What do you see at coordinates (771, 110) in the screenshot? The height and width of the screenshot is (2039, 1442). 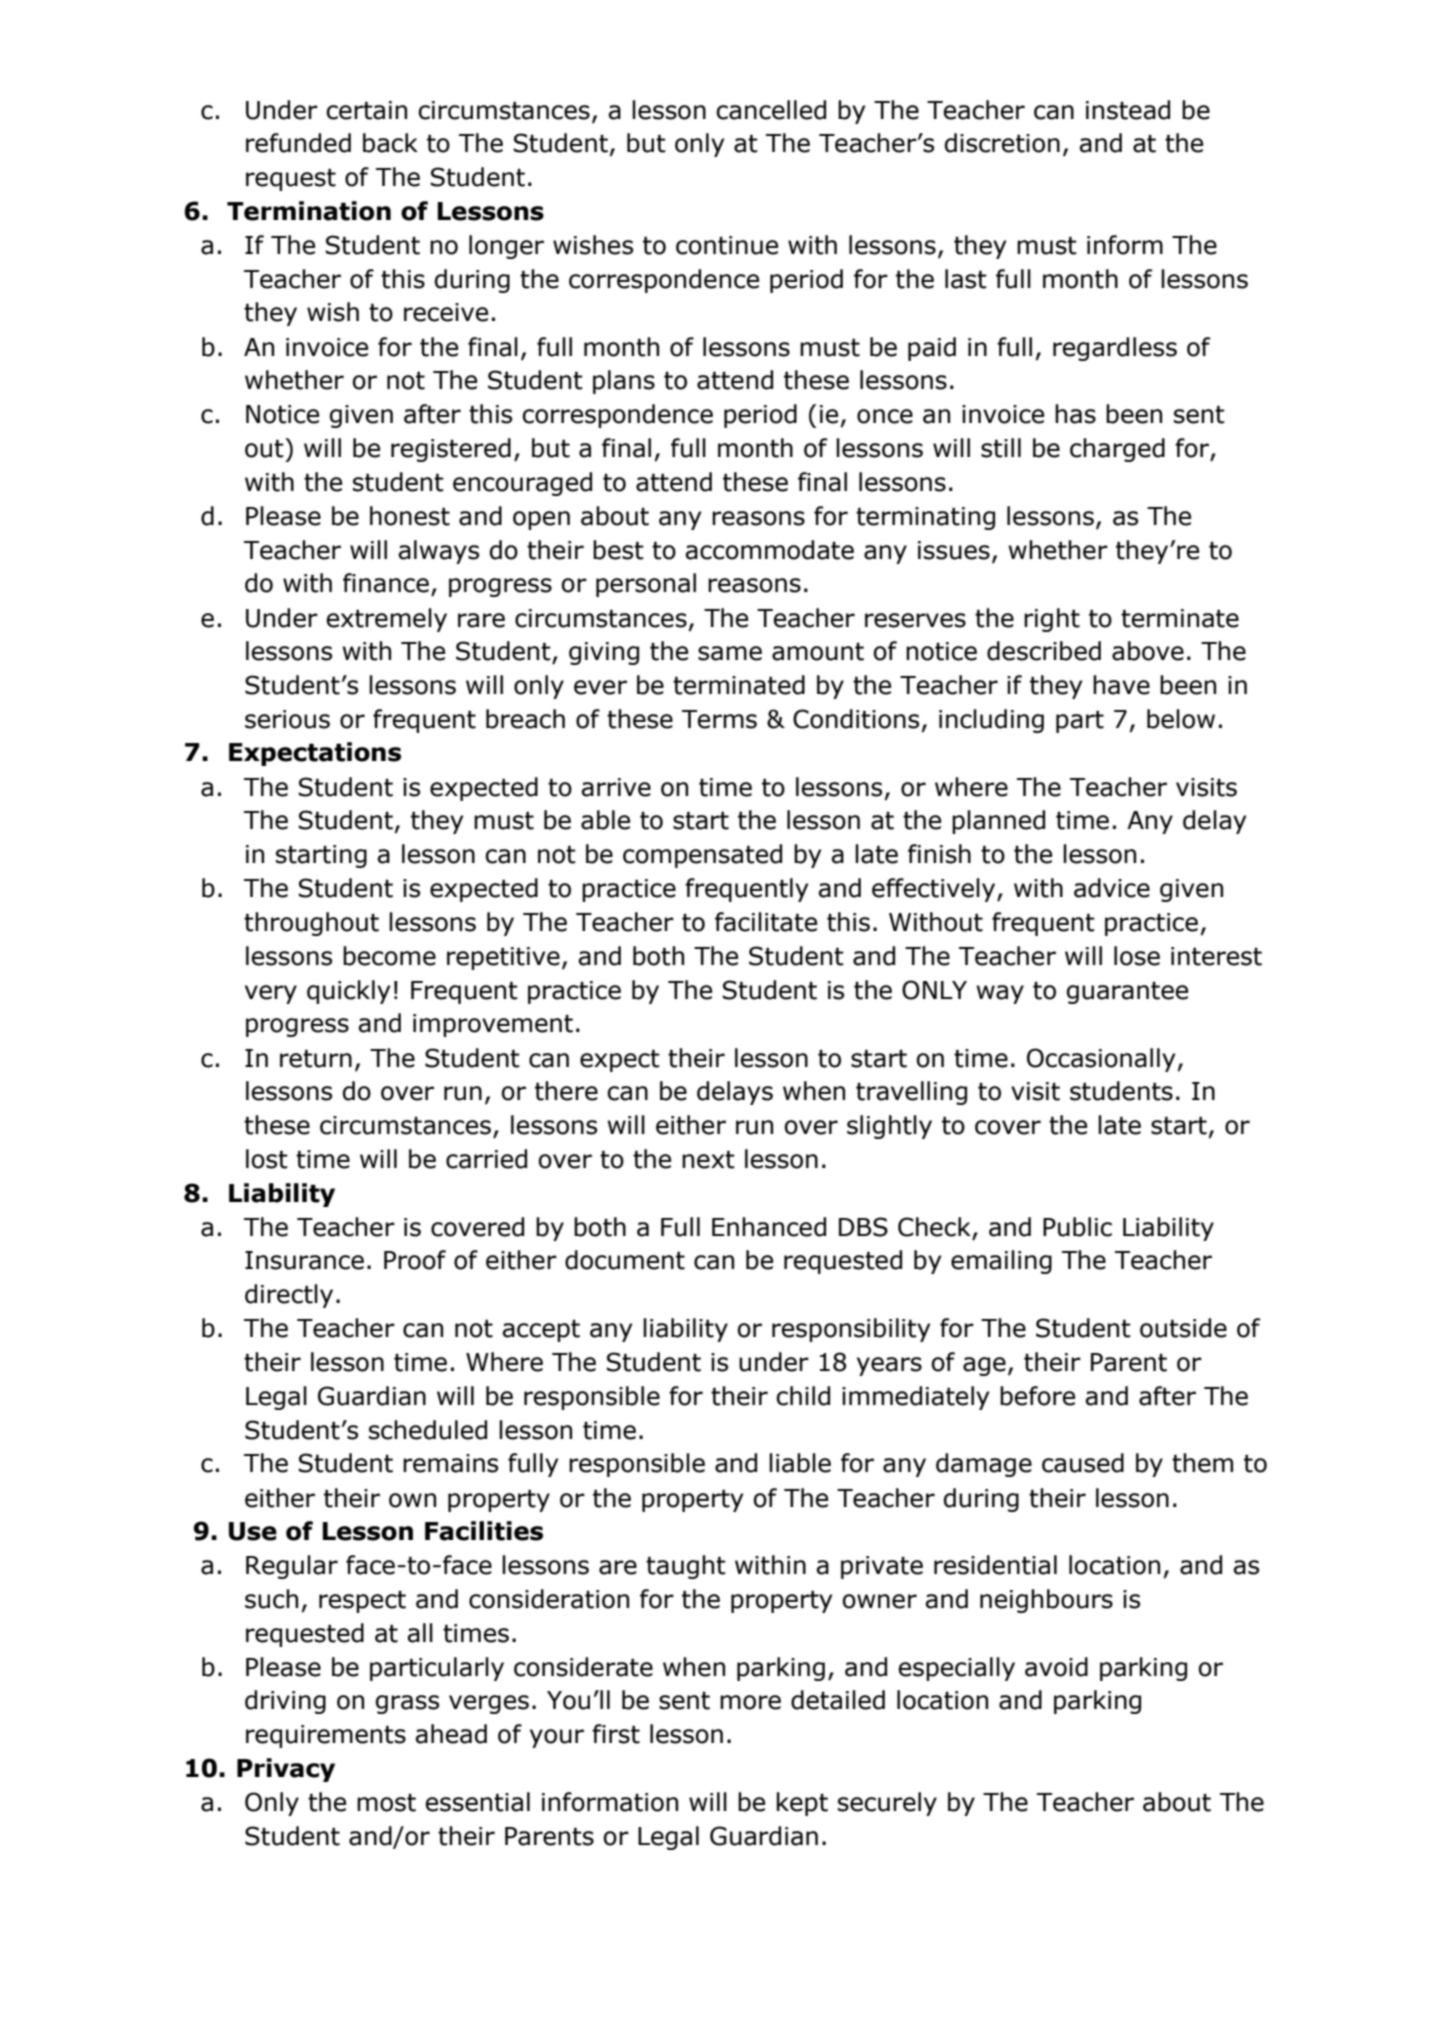 I see `cancelled` at bounding box center [771, 110].
